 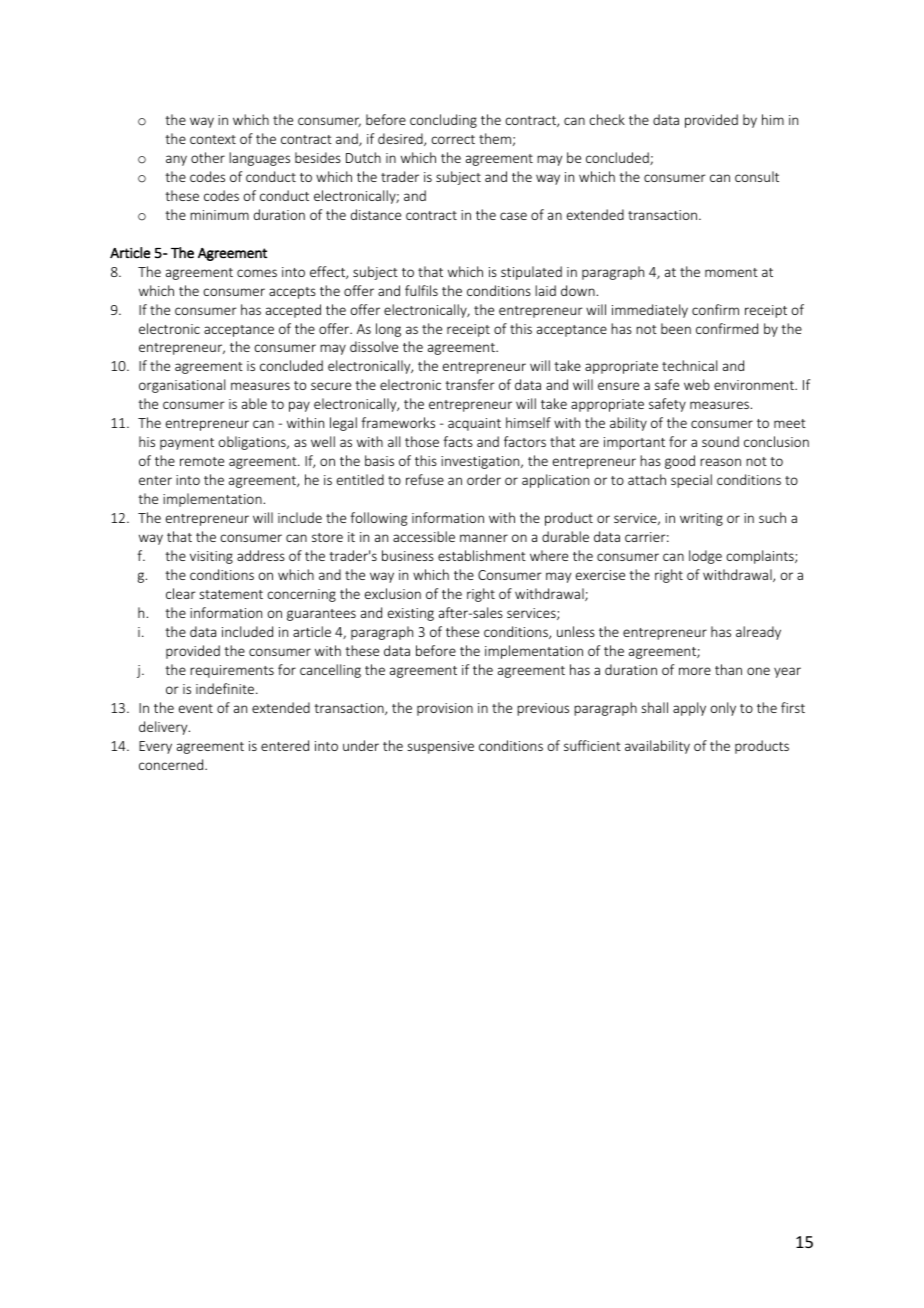 What do you see at coordinates (213, 139) in the page?
I see `context` at bounding box center [213, 139].
